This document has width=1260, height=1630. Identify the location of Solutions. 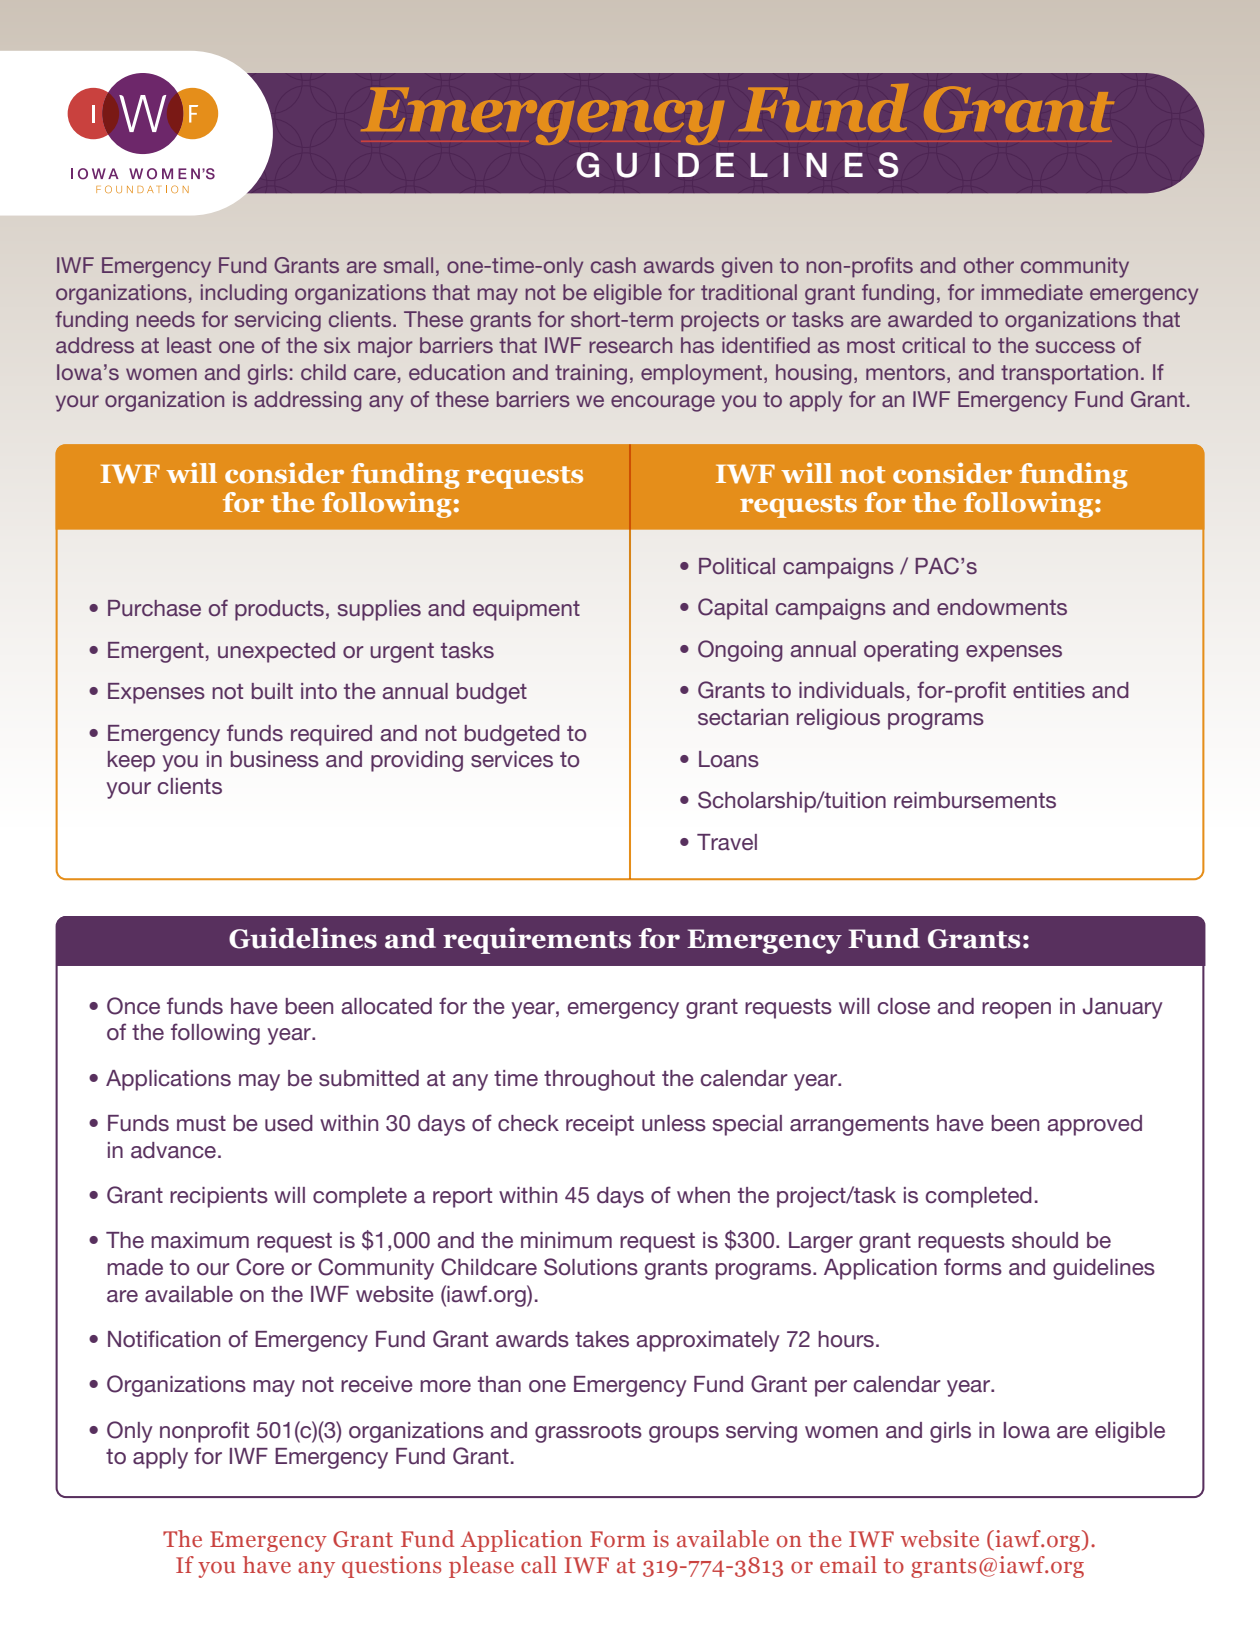
(591, 1267).
